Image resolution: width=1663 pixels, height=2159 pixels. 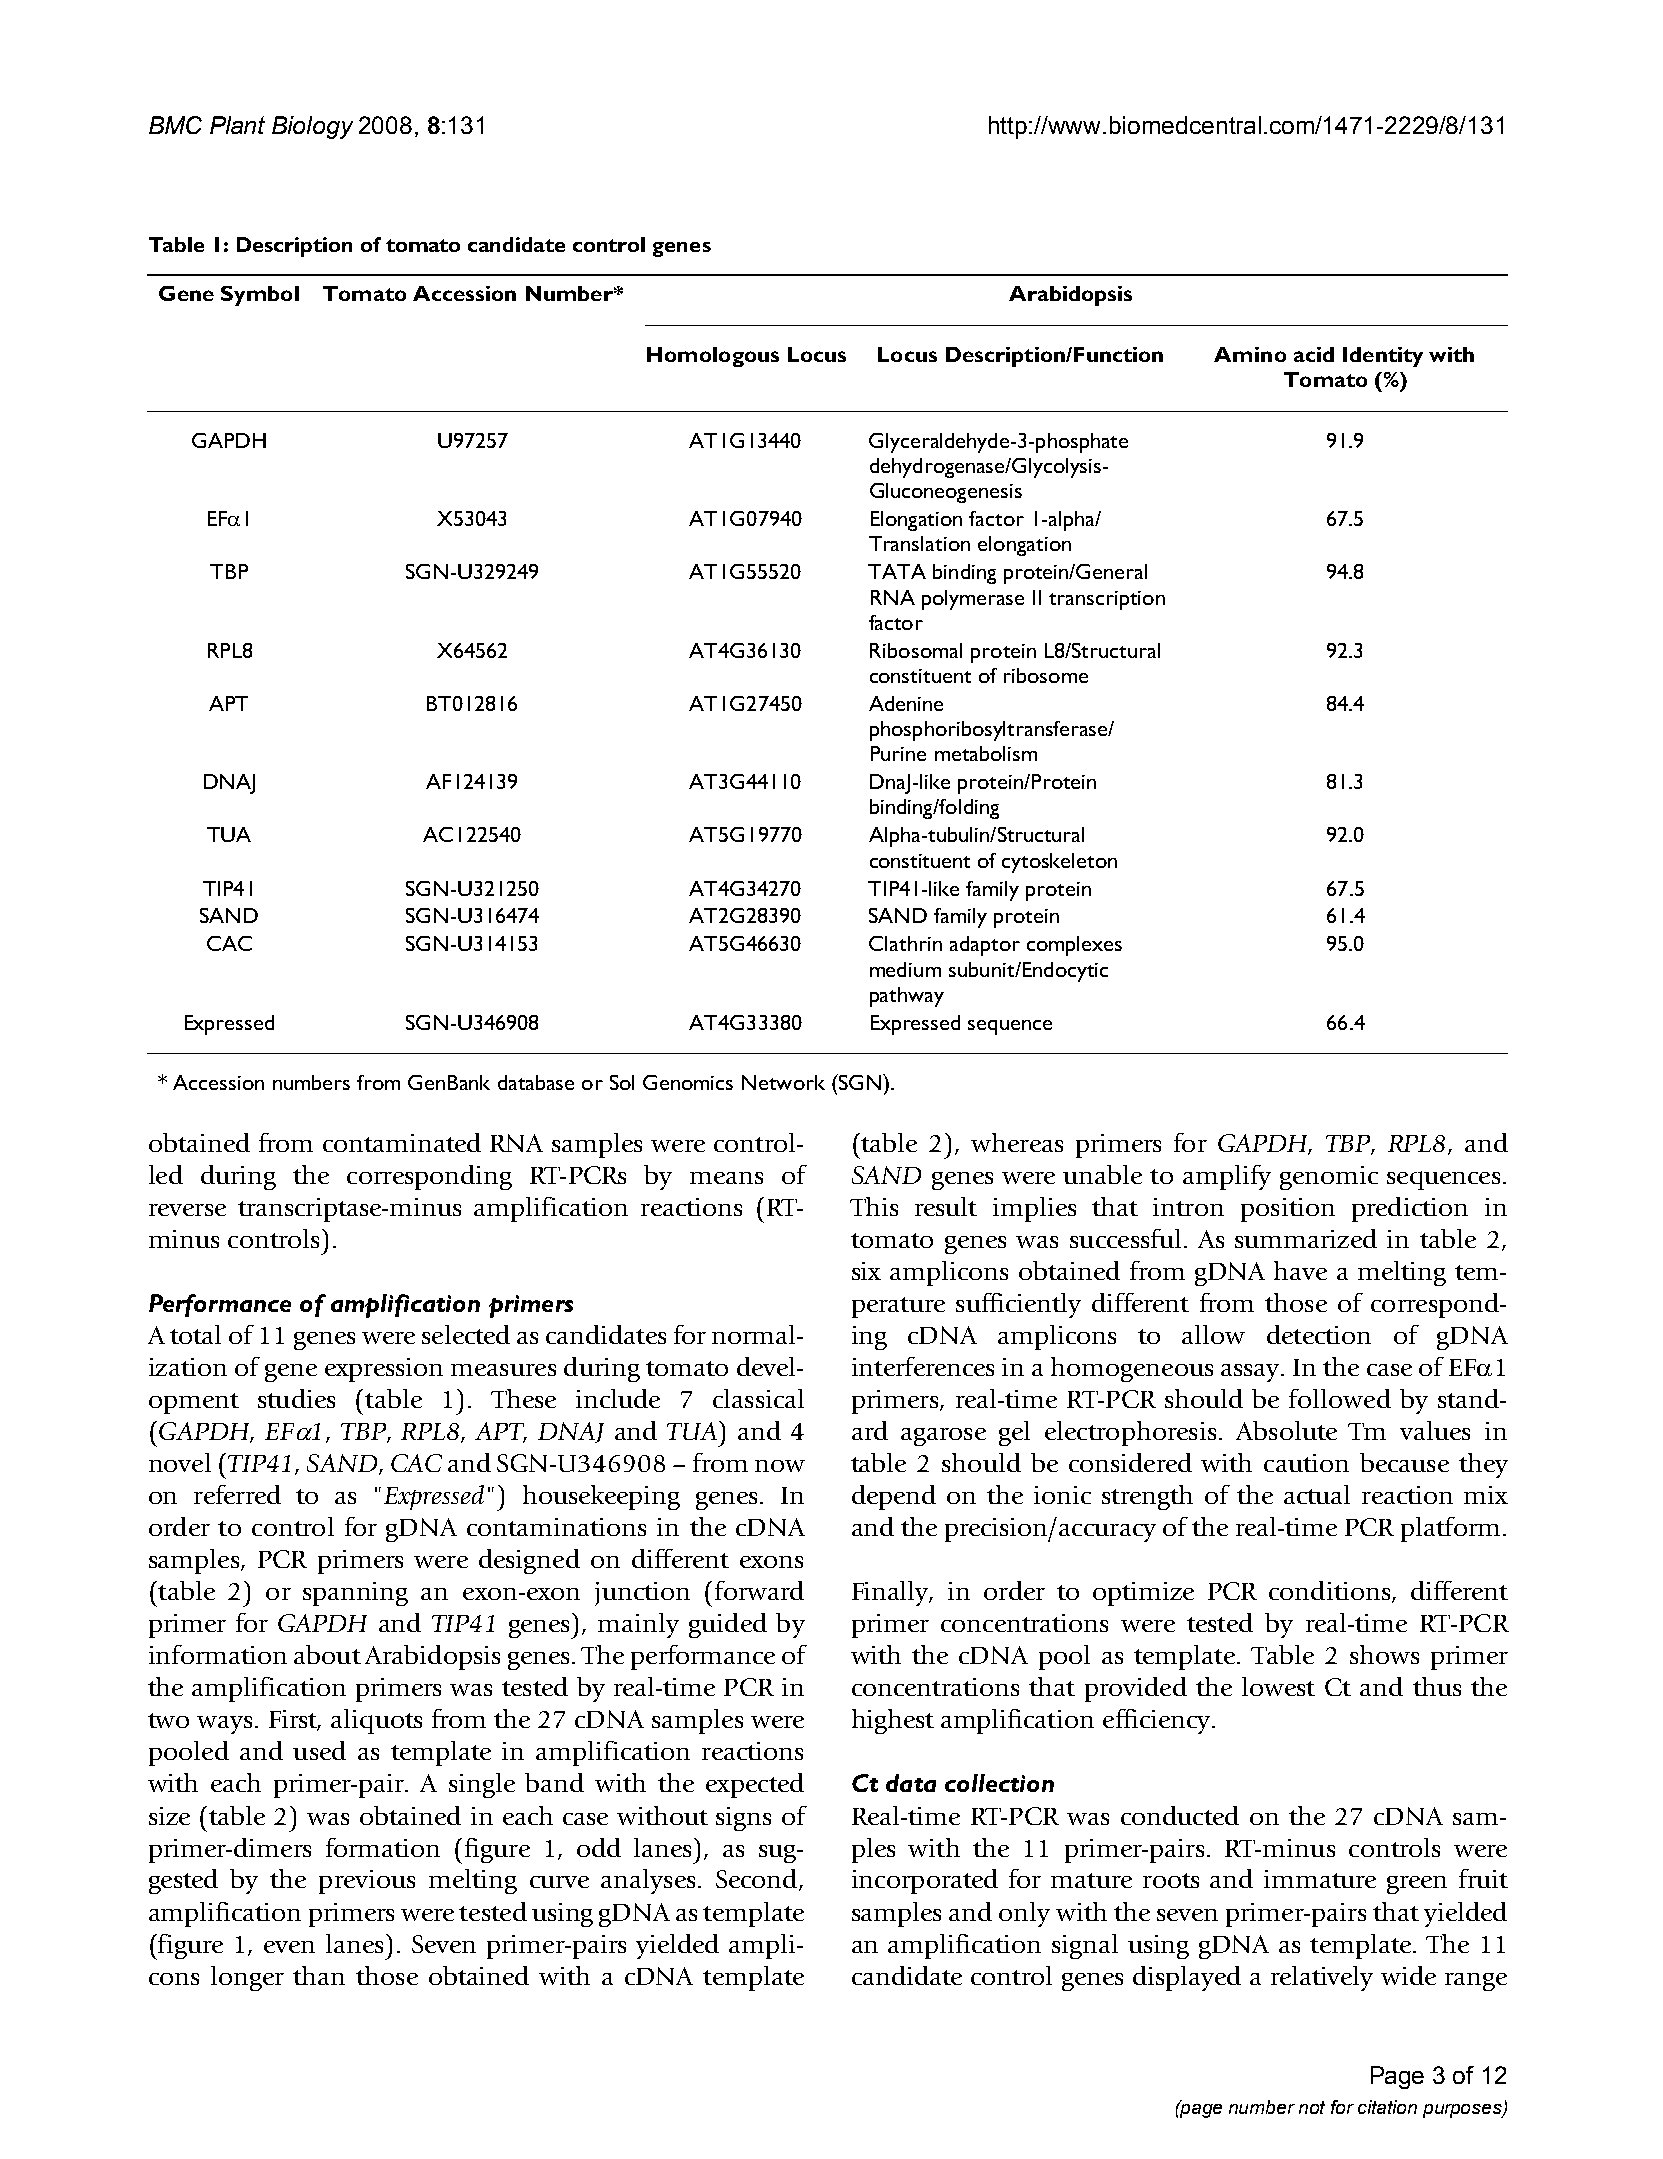 What do you see at coordinates (713, 357) in the screenshot?
I see `Homologous` at bounding box center [713, 357].
